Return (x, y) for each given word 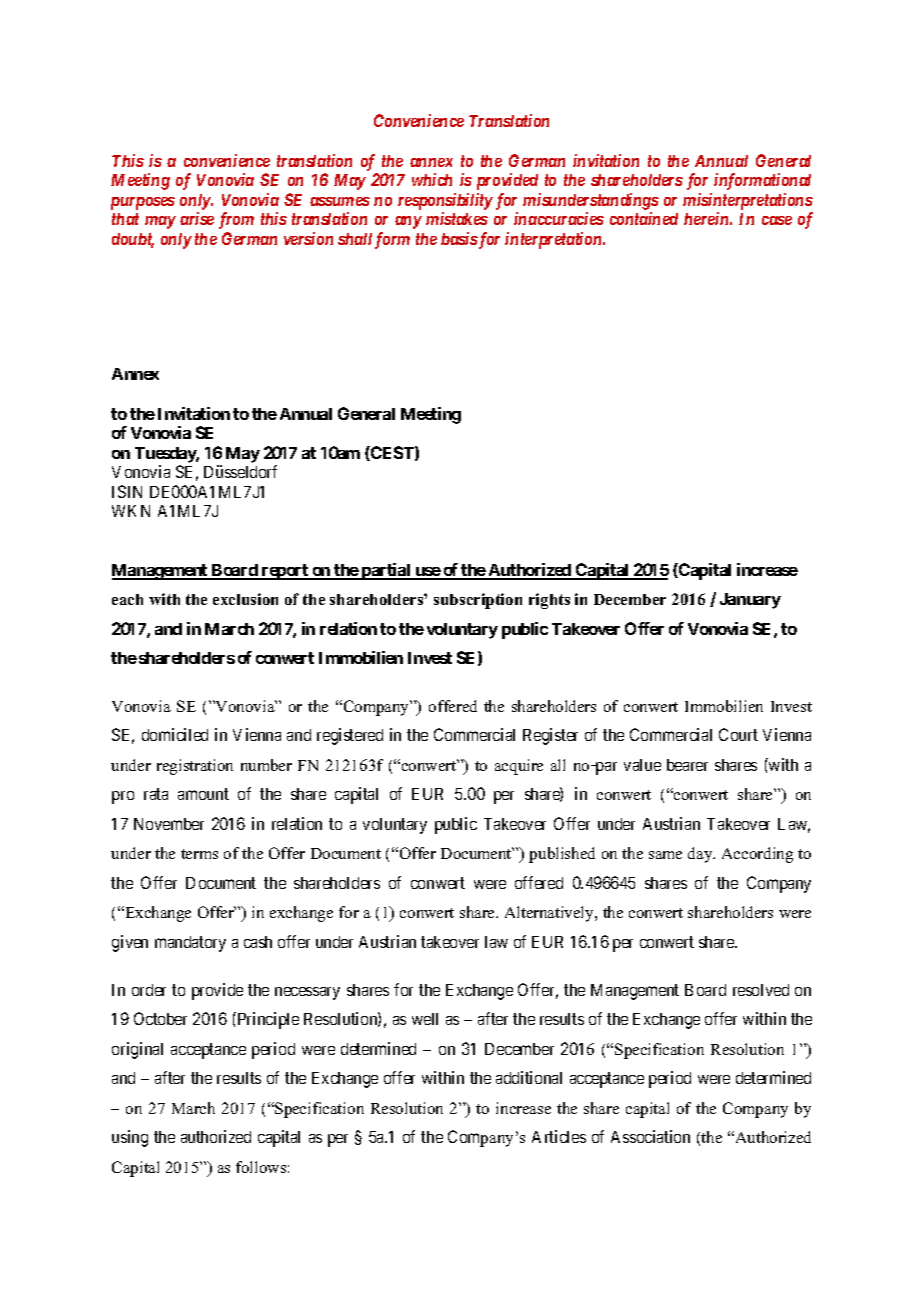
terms (199, 854)
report (285, 572)
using (130, 1138)
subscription (478, 601)
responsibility (445, 201)
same (665, 855)
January (750, 601)
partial (386, 571)
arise (197, 218)
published (562, 855)
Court (738, 734)
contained (644, 218)
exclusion (245, 599)
